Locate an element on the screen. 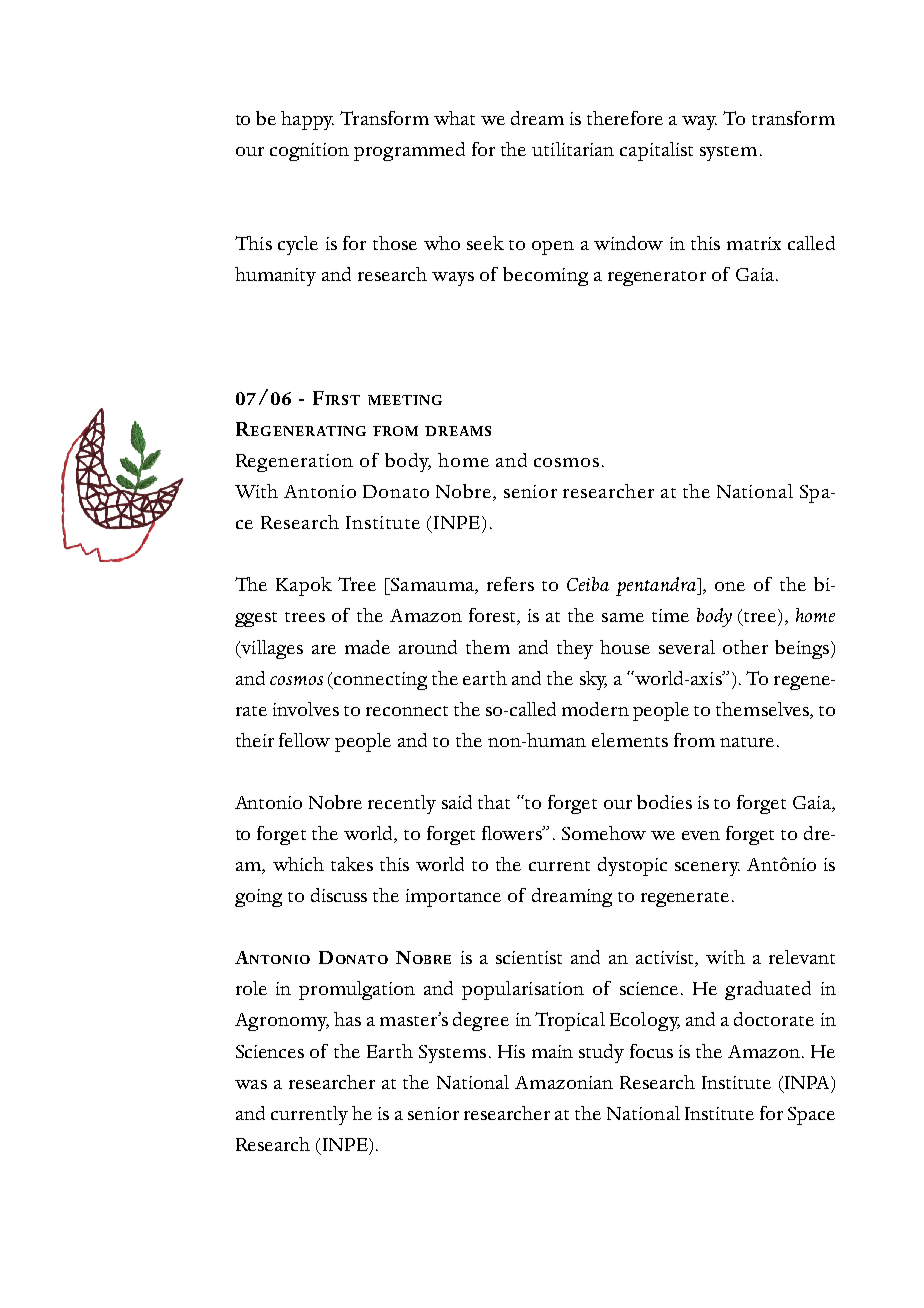 The image size is (924, 1308). utilitarian is located at coordinates (573, 149).
